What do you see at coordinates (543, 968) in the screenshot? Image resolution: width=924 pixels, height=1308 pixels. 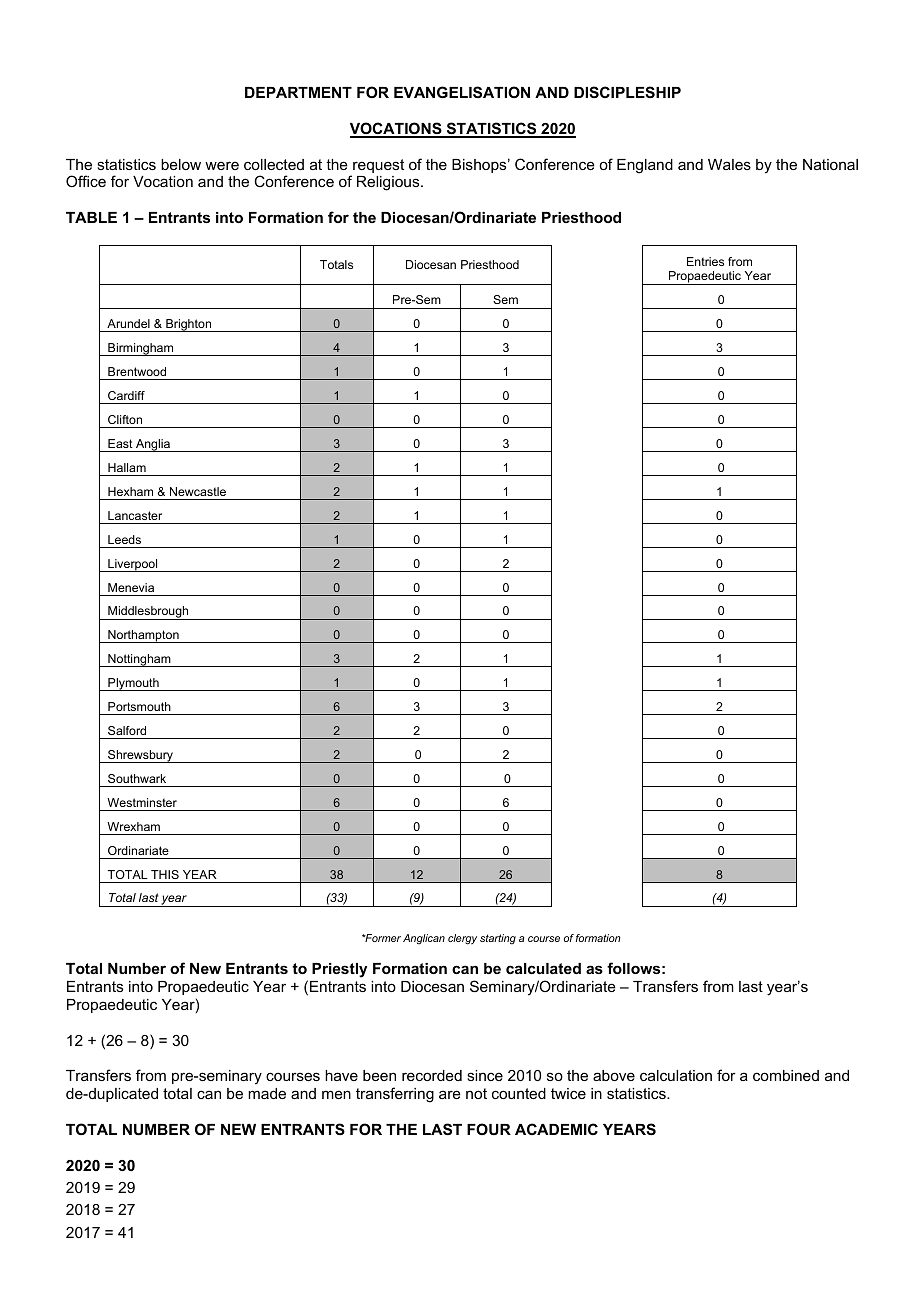 I see `calculated` at bounding box center [543, 968].
